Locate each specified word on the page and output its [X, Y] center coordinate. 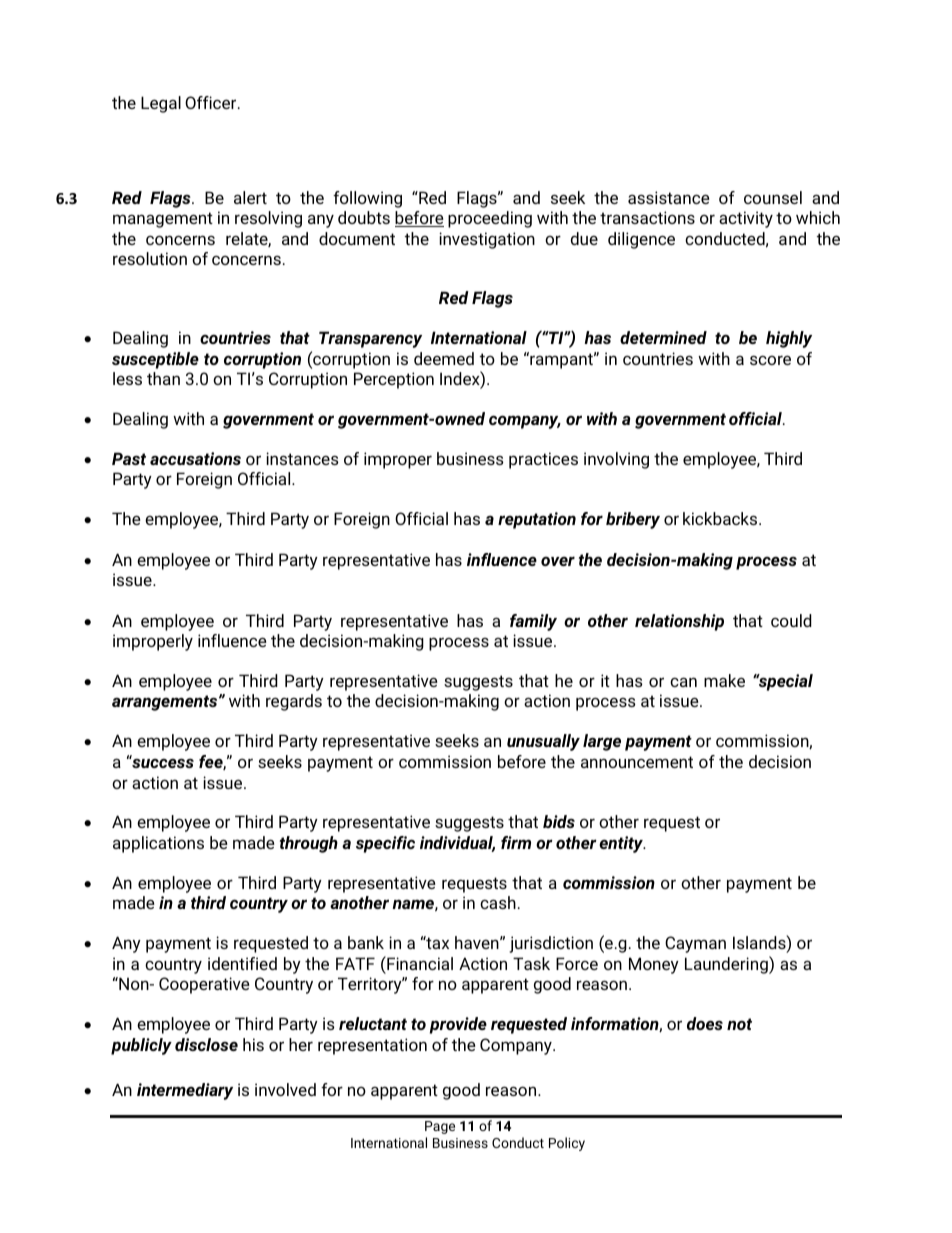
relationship [679, 622]
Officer [212, 102]
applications [158, 844]
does [705, 1023]
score [770, 360]
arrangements [166, 703]
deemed [444, 358]
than [163, 378]
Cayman [695, 944]
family [533, 622]
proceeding [490, 219]
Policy [567, 1144]
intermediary [185, 1091]
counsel [773, 197]
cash [498, 902]
